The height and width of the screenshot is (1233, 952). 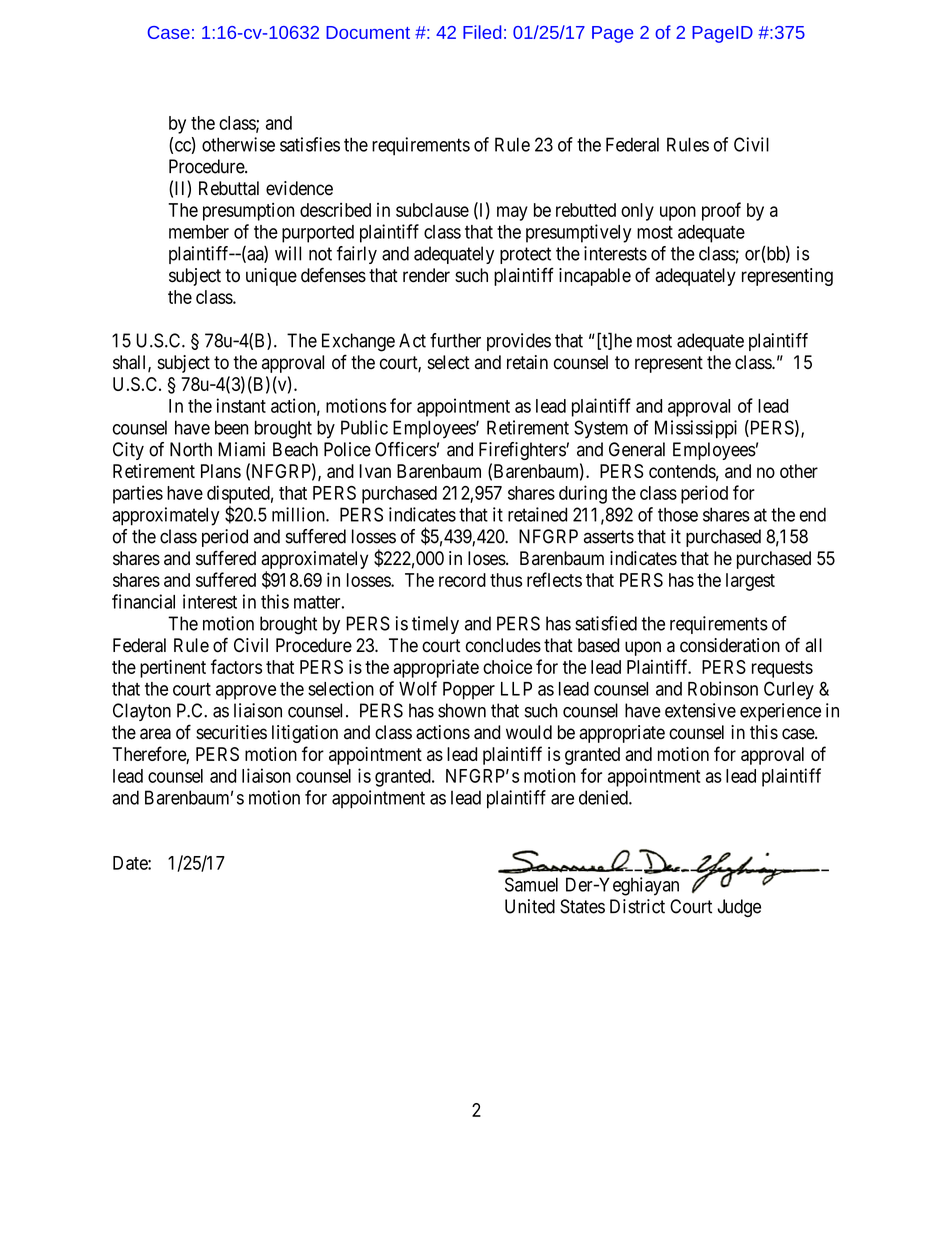 I want to click on securities, so click(x=231, y=732).
